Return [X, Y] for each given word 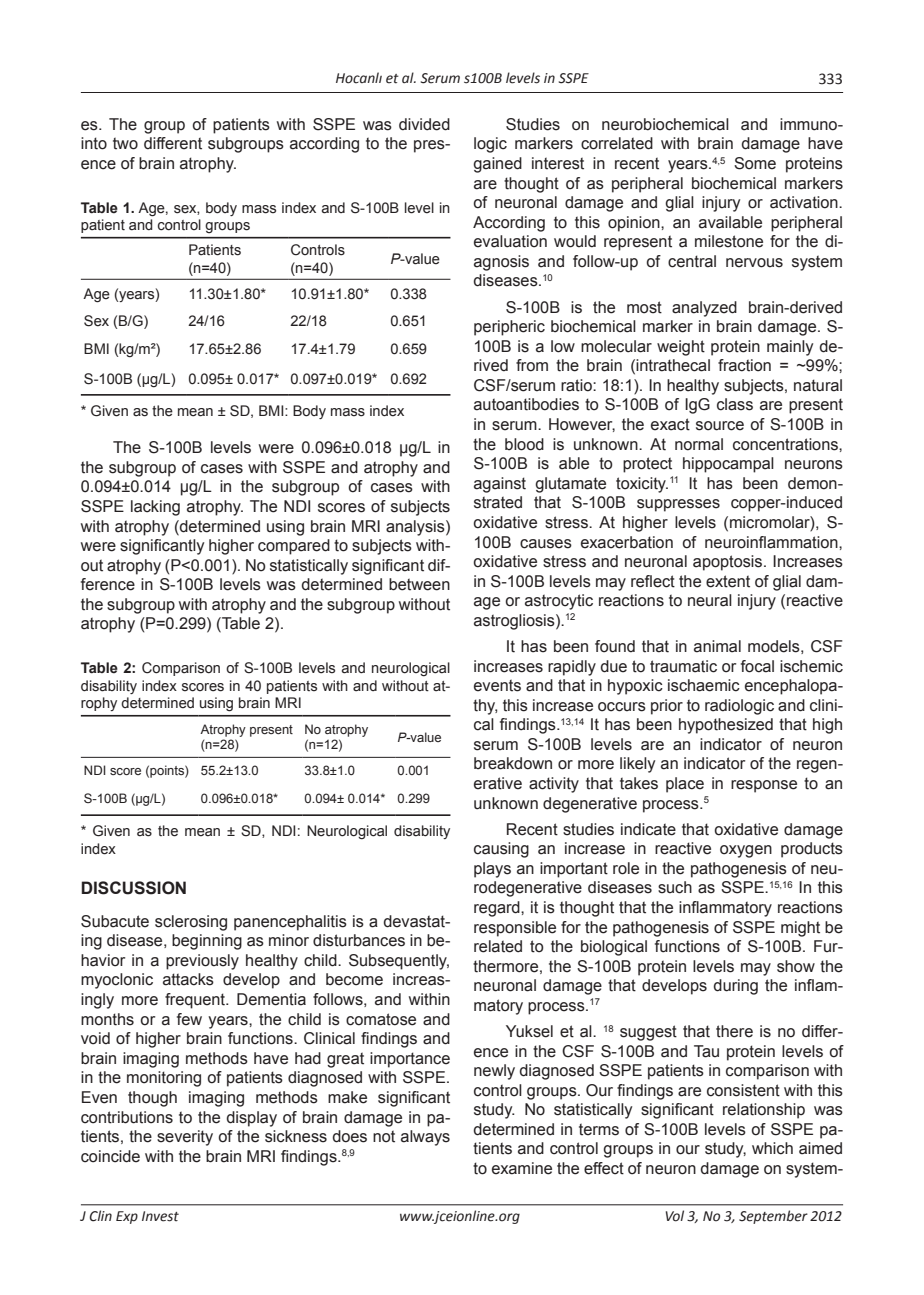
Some [755, 163]
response [764, 786]
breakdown [513, 763]
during [736, 987]
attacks [188, 979]
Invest [160, 1216]
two [125, 143]
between [419, 584]
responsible [515, 929]
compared [294, 547]
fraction [744, 365]
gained [497, 165]
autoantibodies [526, 404]
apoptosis [729, 563]
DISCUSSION [133, 888]
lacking [155, 508]
